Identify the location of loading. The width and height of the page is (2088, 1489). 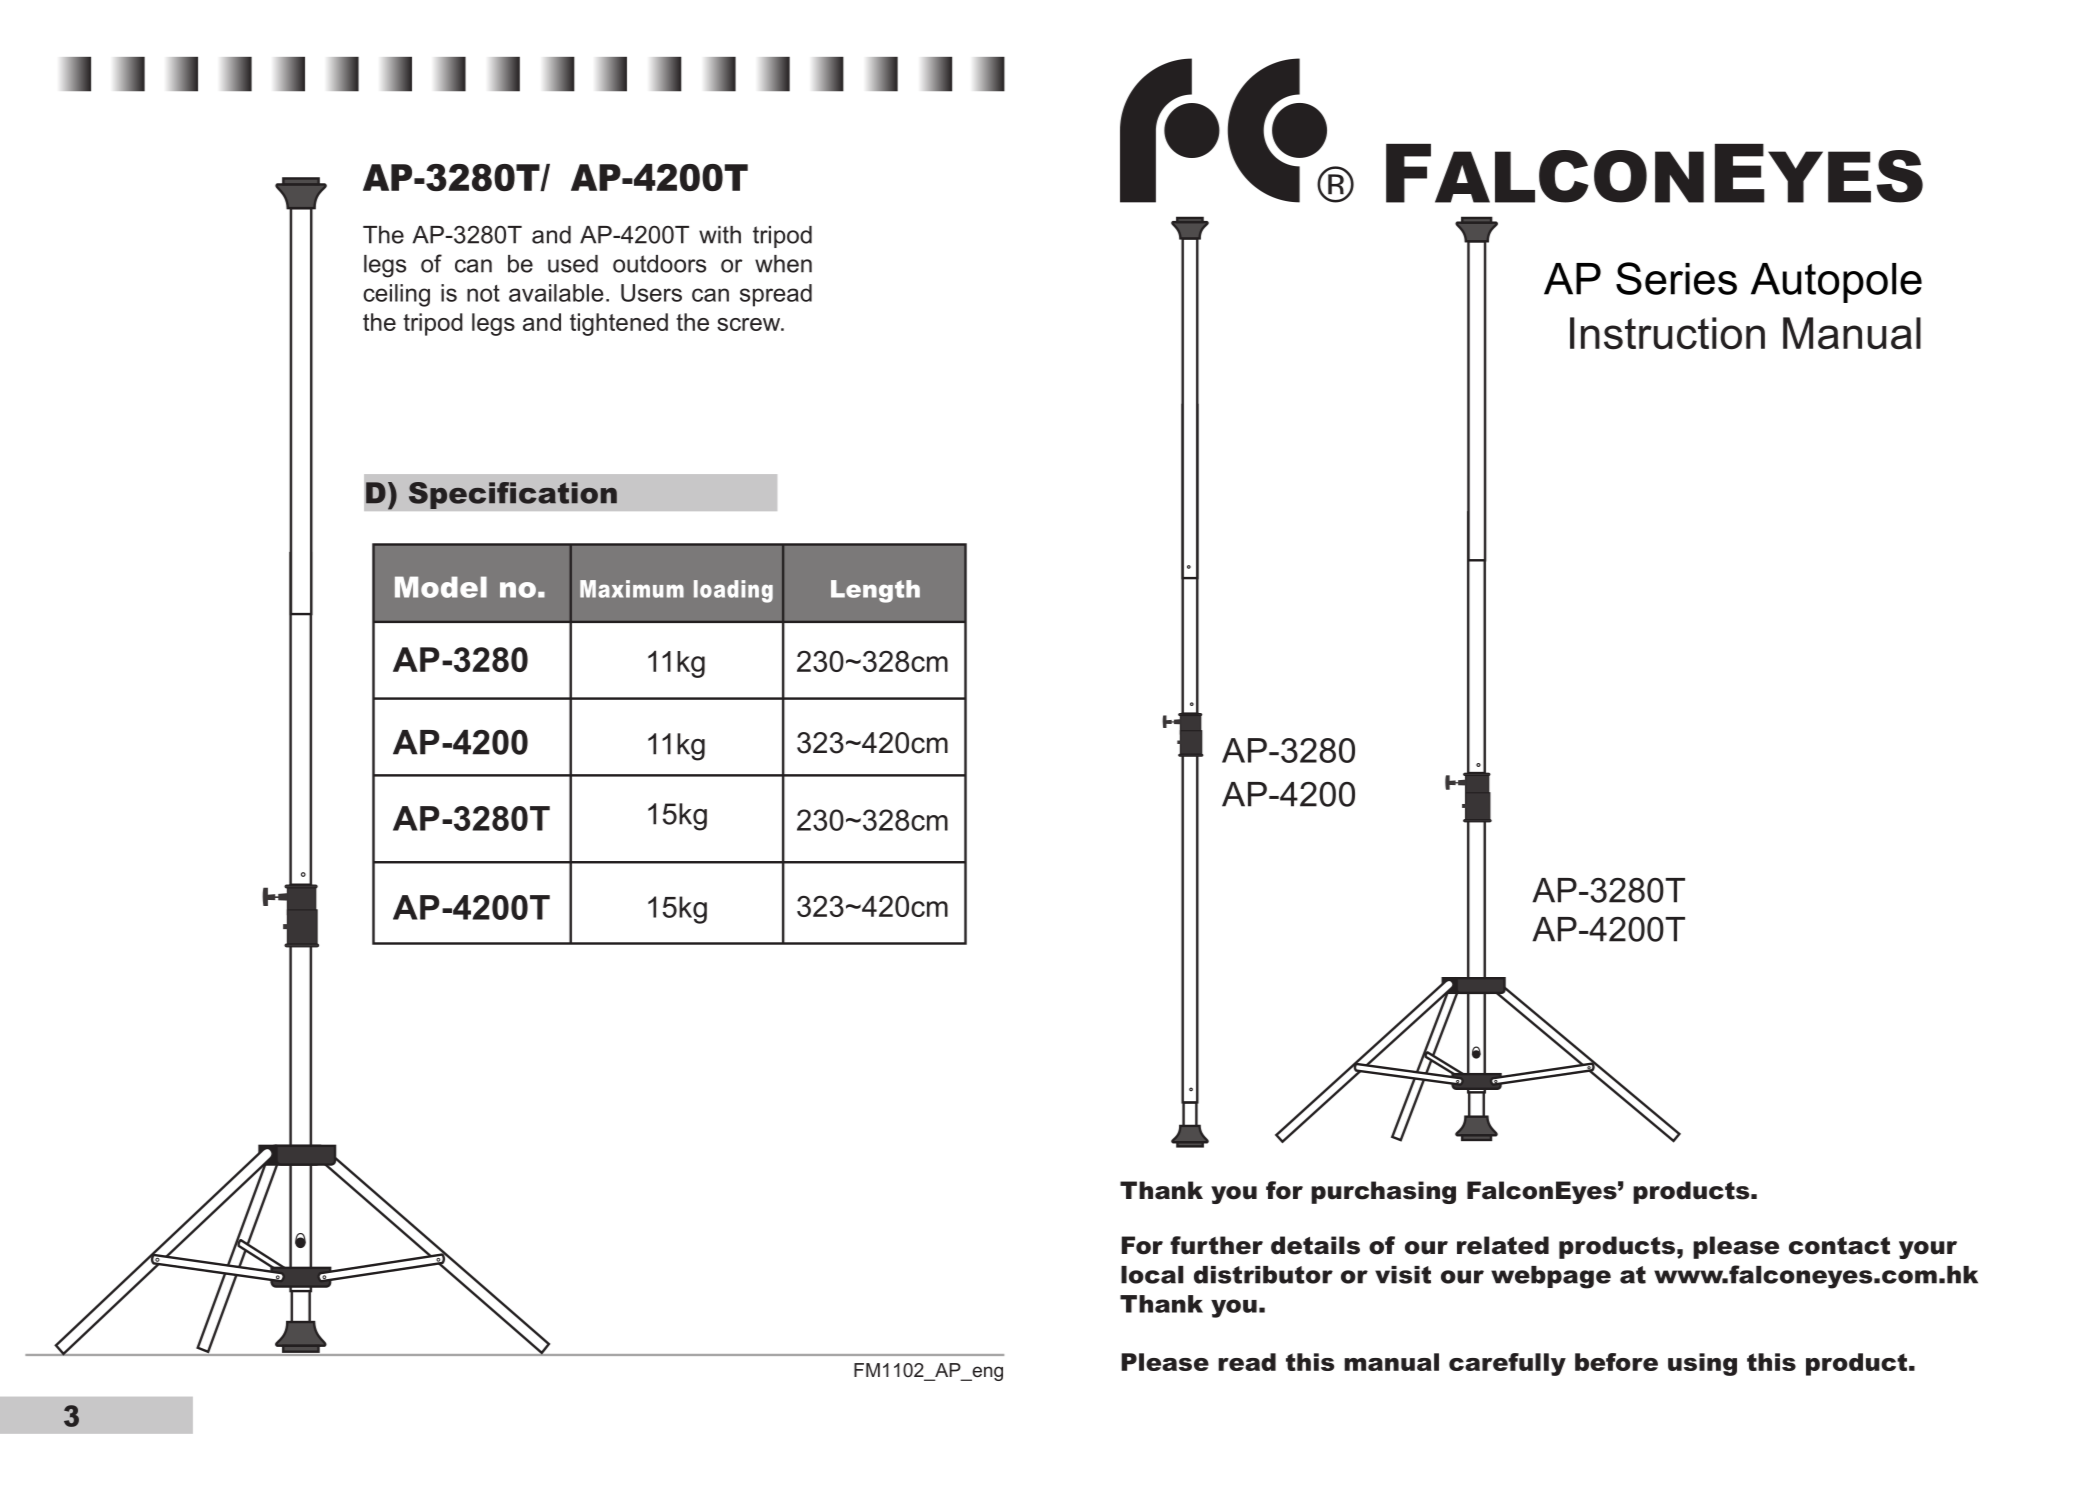
(733, 591).
